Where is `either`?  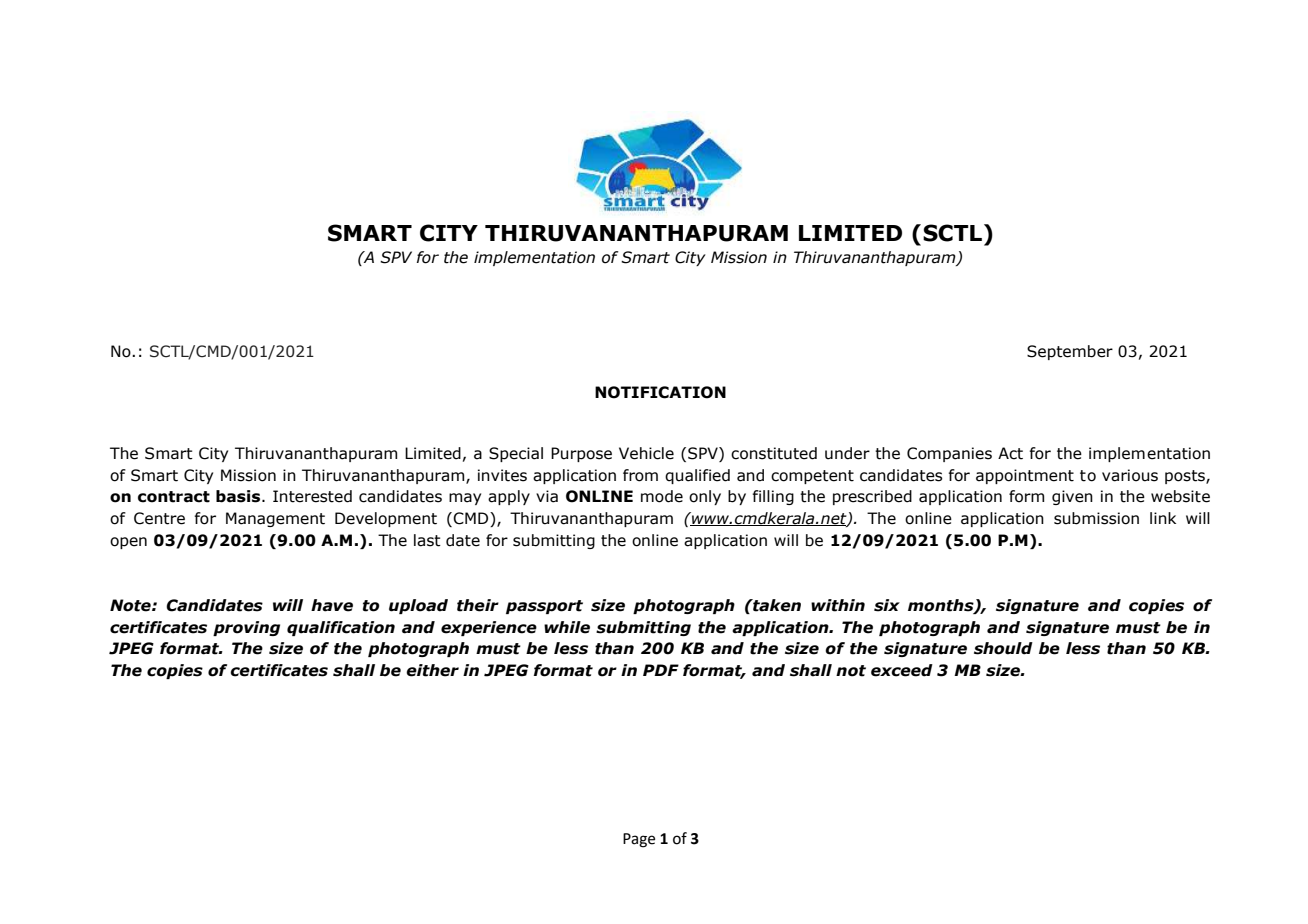
either is located at coordinates (432, 670).
